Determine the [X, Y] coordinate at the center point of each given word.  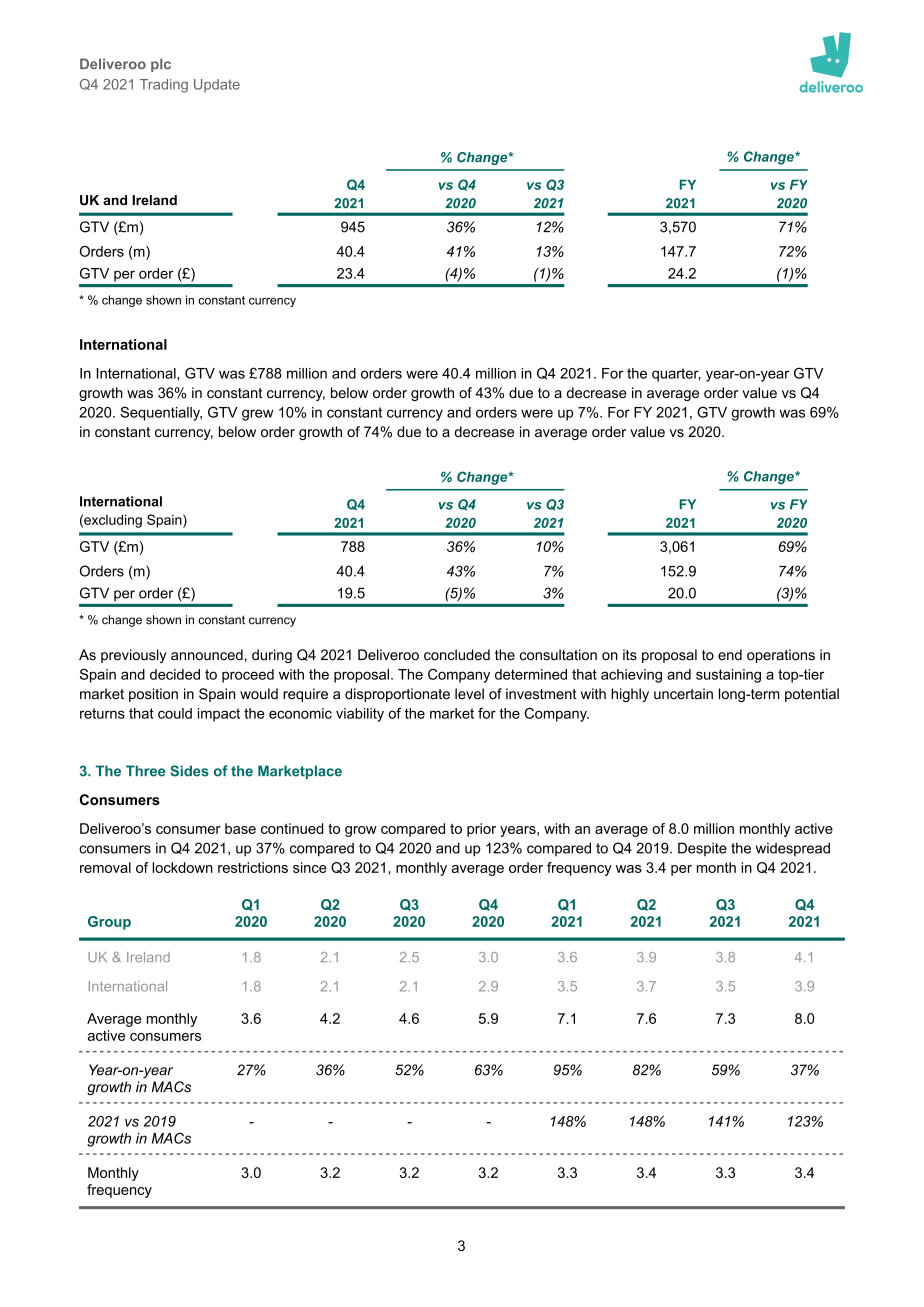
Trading [164, 86]
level [469, 694]
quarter [676, 375]
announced [207, 655]
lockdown [183, 867]
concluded [457, 655]
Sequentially [161, 413]
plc [161, 65]
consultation [558, 655]
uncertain [683, 694]
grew [258, 415]
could [175, 713]
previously [134, 656]
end [730, 655]
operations [781, 656]
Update [217, 85]
